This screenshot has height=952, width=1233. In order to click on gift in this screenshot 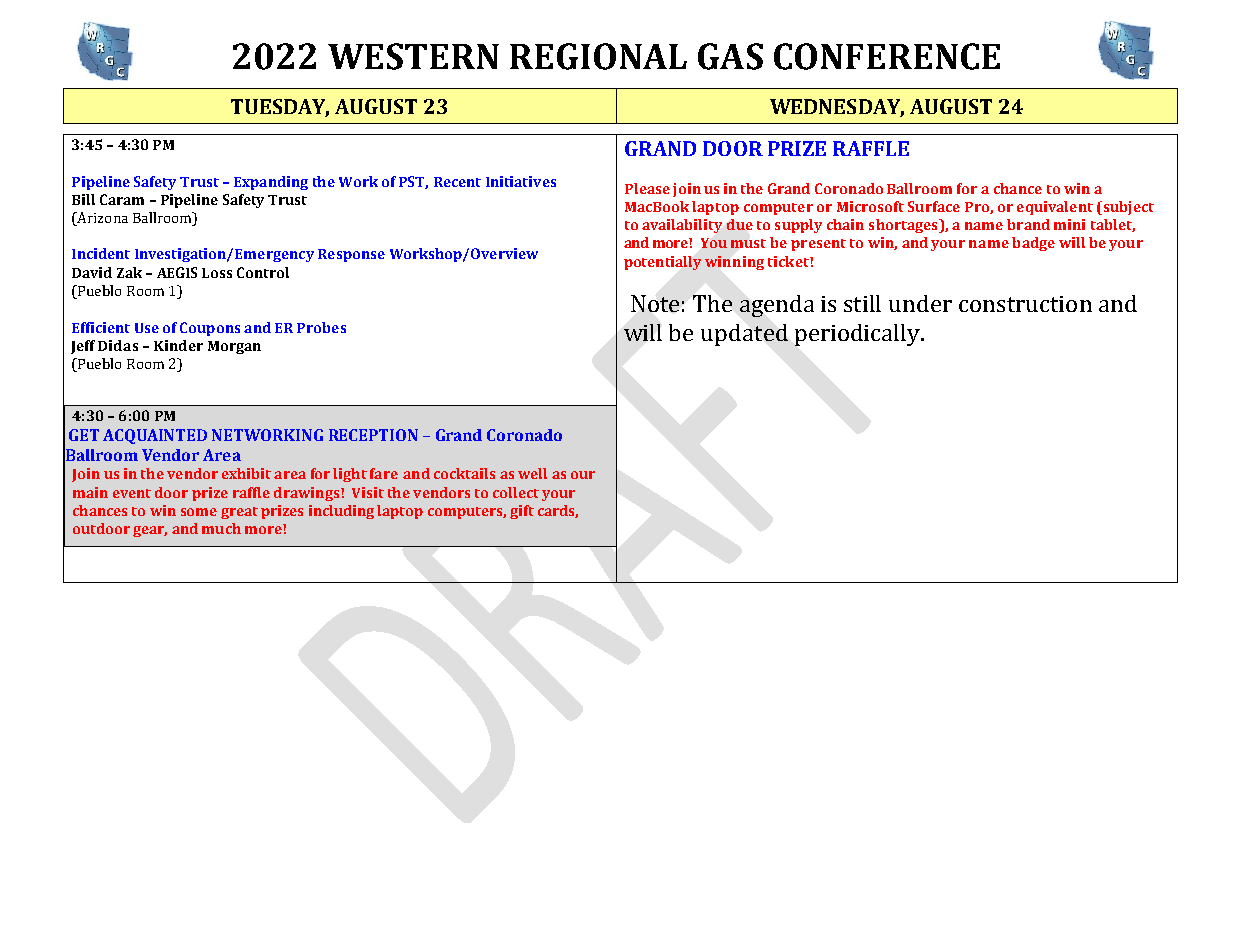, I will do `click(522, 512)`.
